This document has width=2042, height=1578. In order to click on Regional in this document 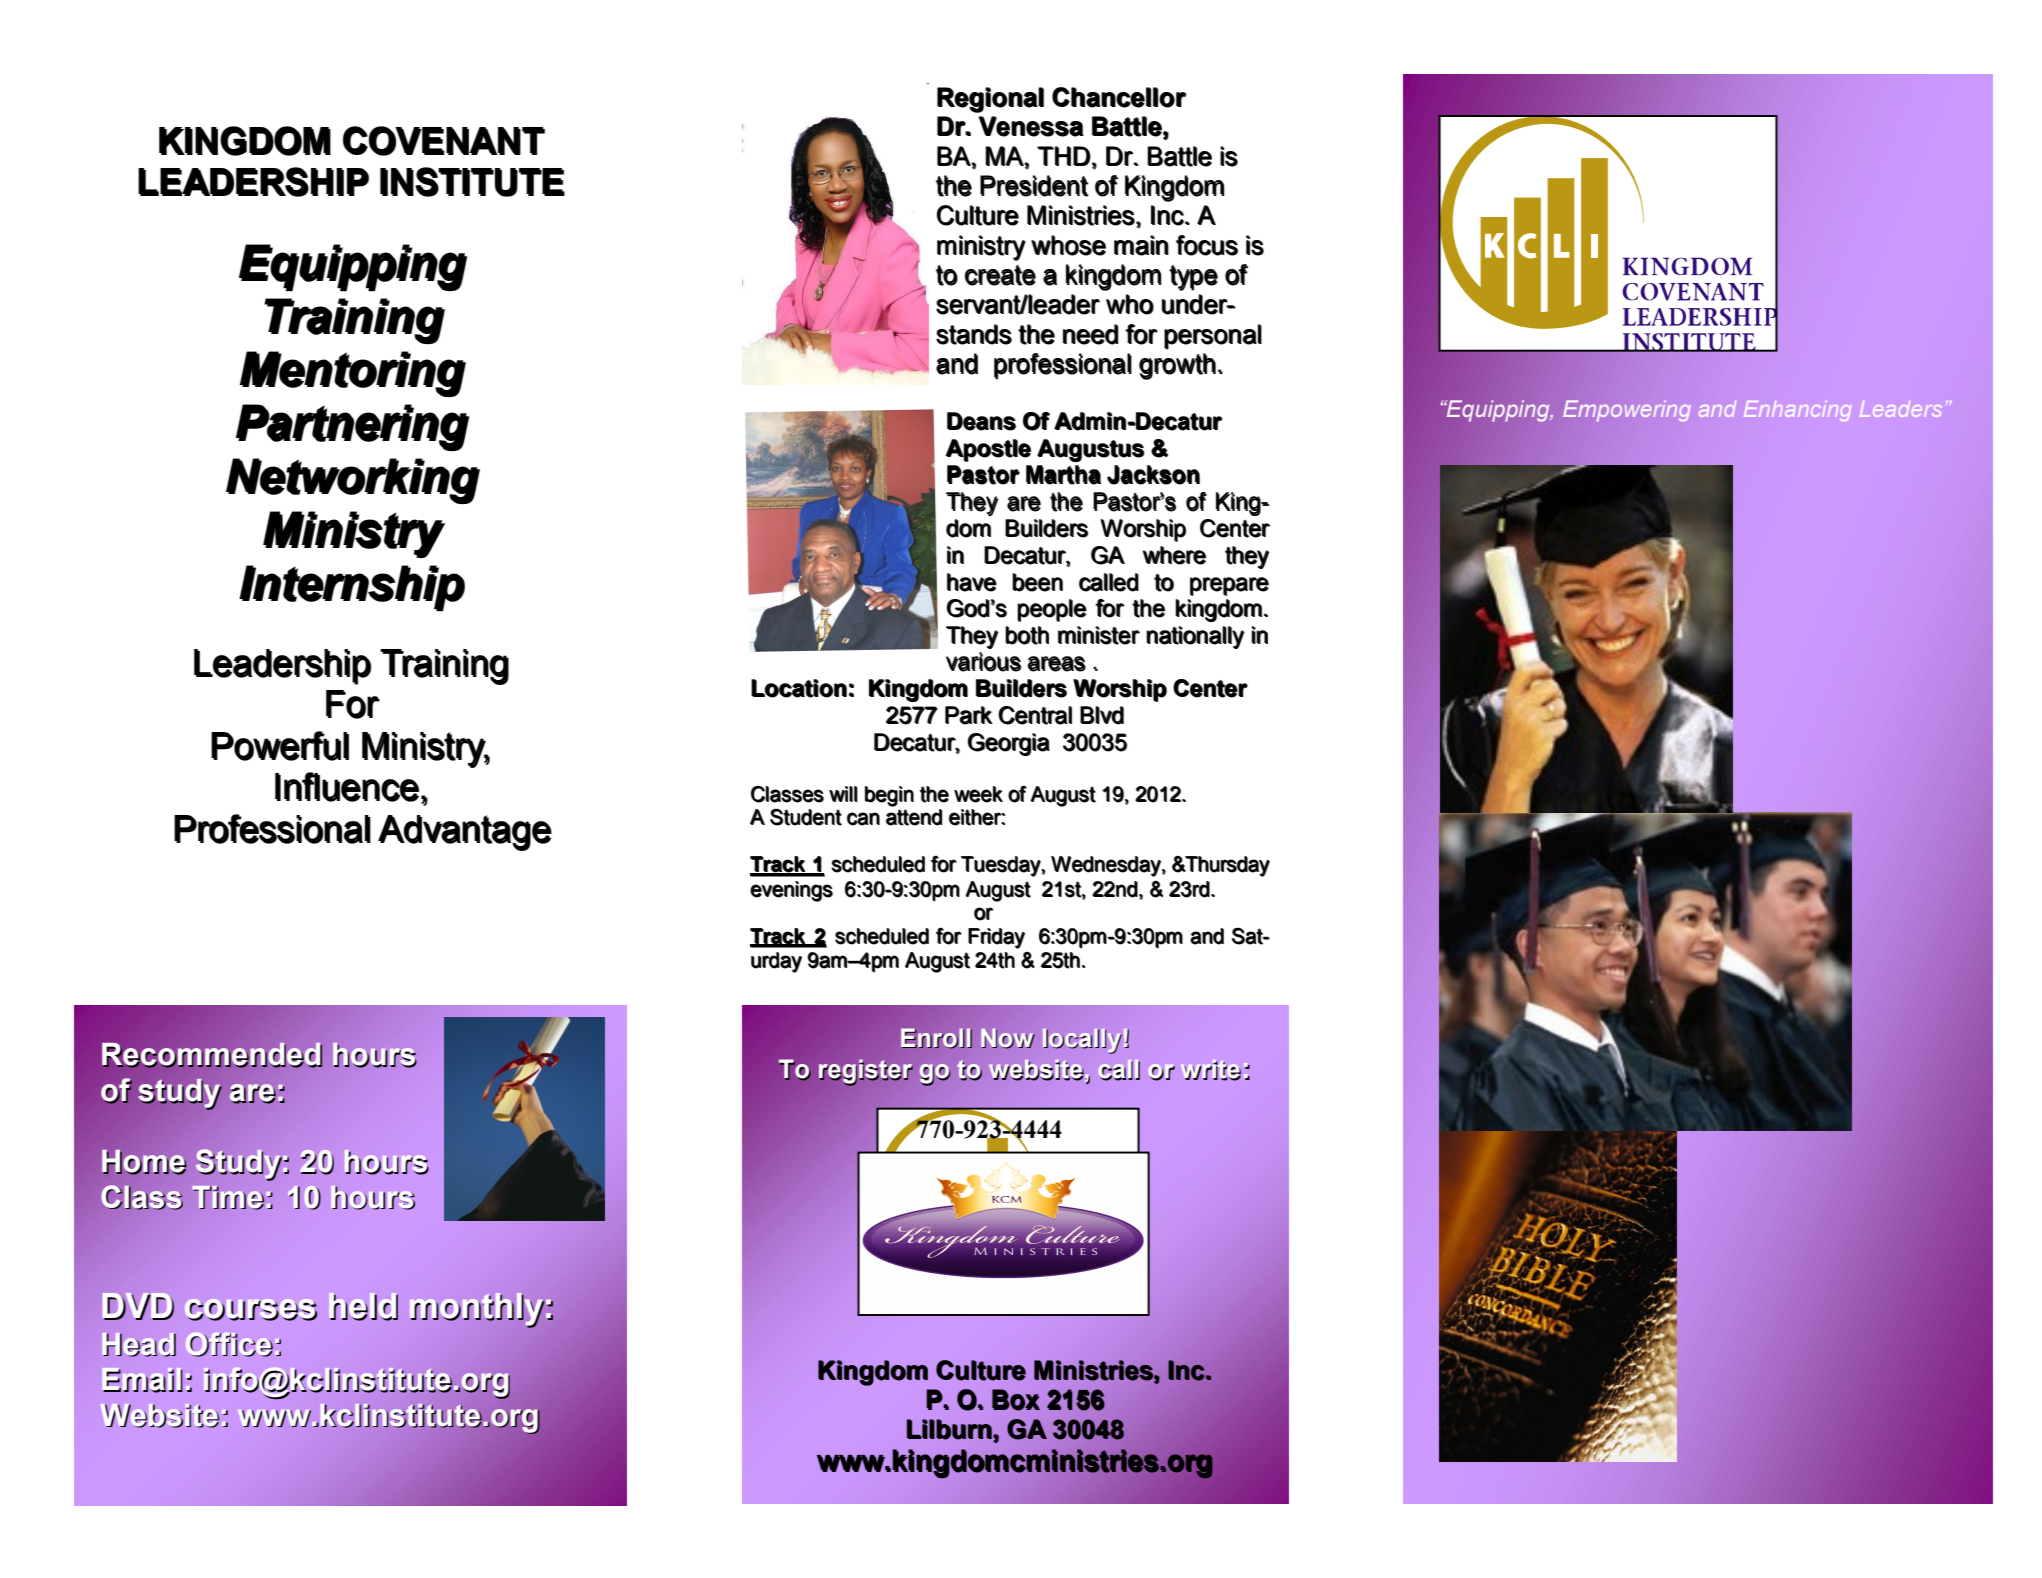, I will do `click(990, 100)`.
